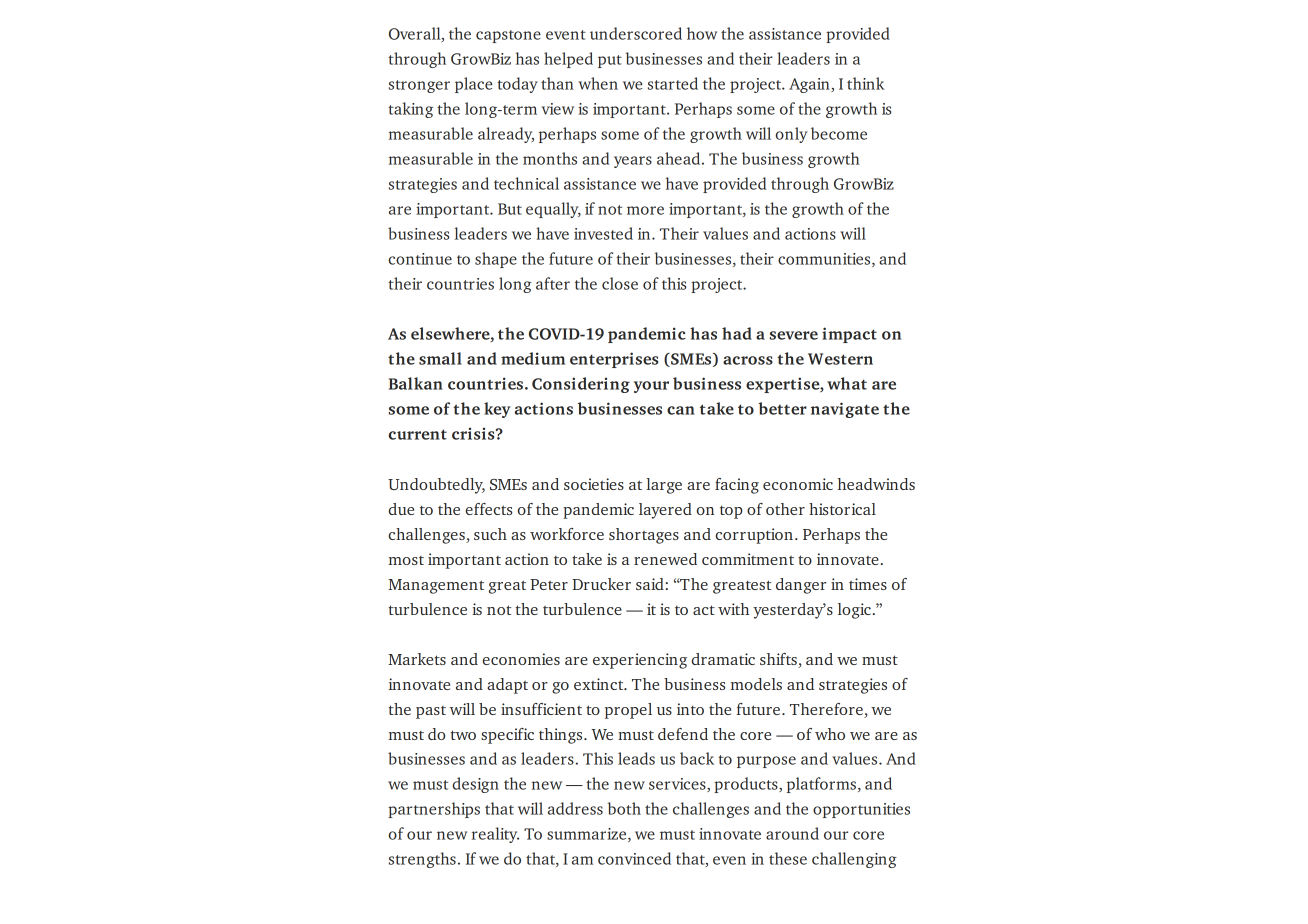 The width and height of the screenshot is (1308, 924). What do you see at coordinates (664, 486) in the screenshot?
I see `large` at bounding box center [664, 486].
